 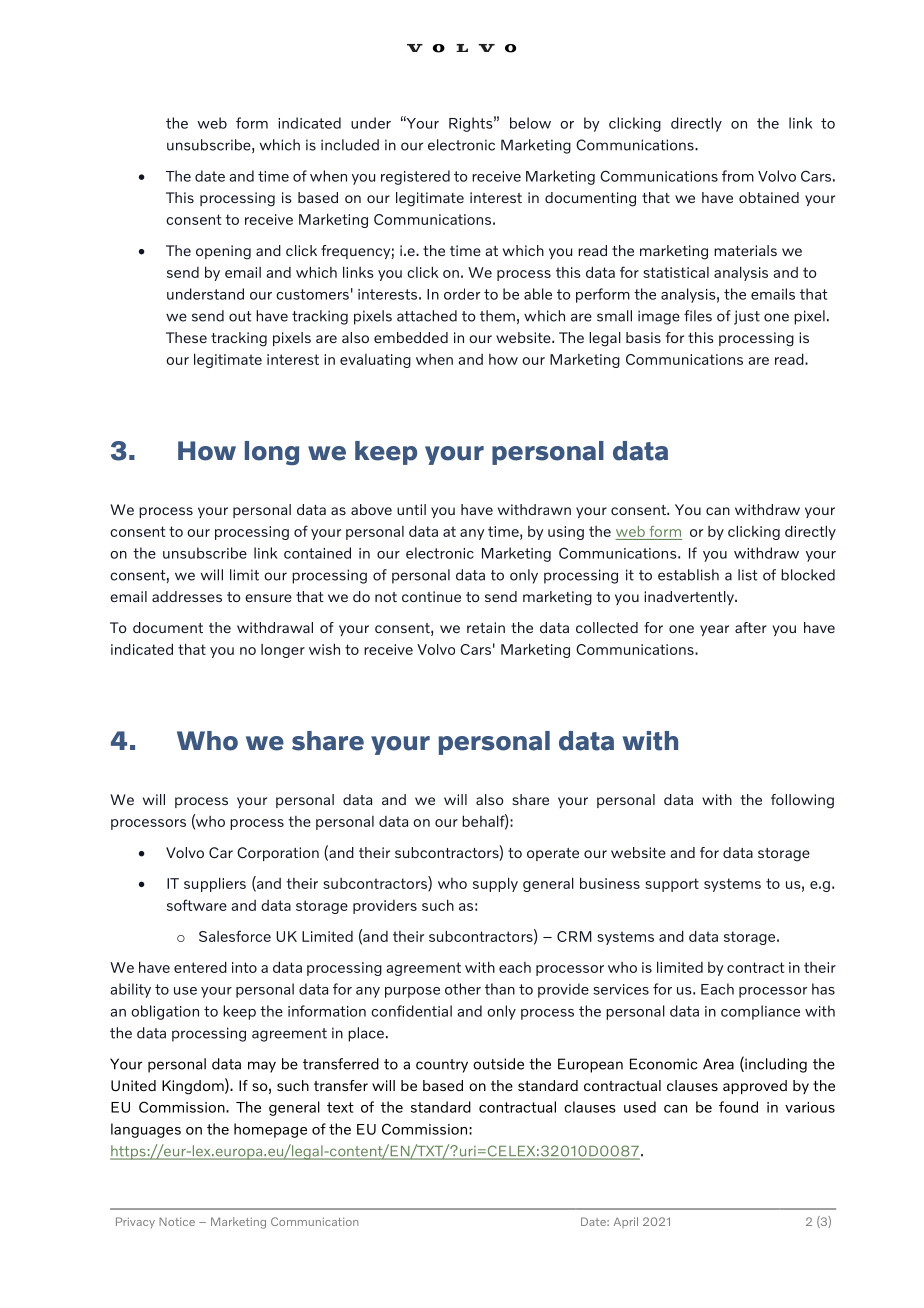 I want to click on Notice, so click(x=177, y=1221).
